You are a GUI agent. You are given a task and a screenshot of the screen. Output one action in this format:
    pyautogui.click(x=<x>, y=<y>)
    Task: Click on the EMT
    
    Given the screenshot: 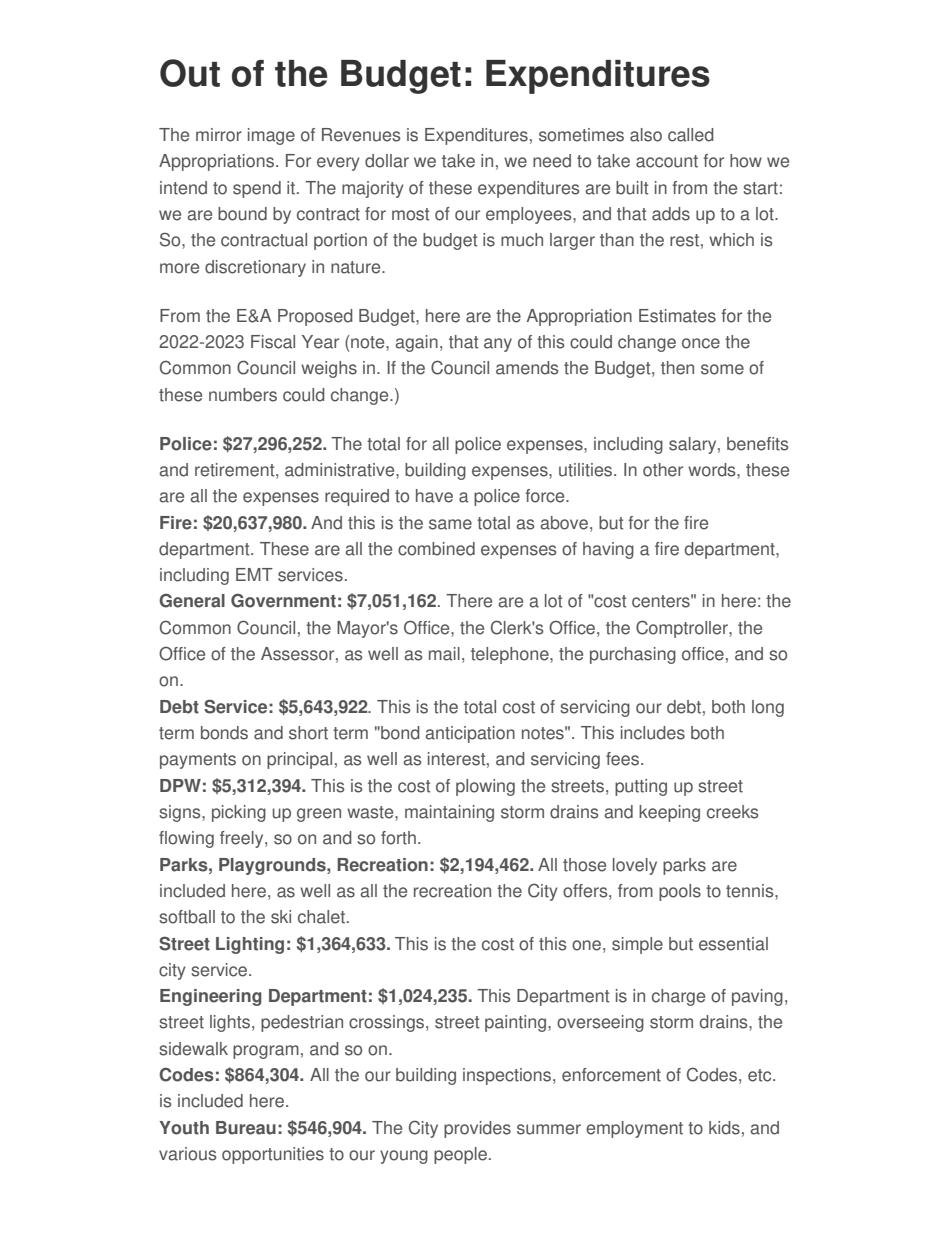 What is the action you would take?
    pyautogui.click(x=254, y=574)
